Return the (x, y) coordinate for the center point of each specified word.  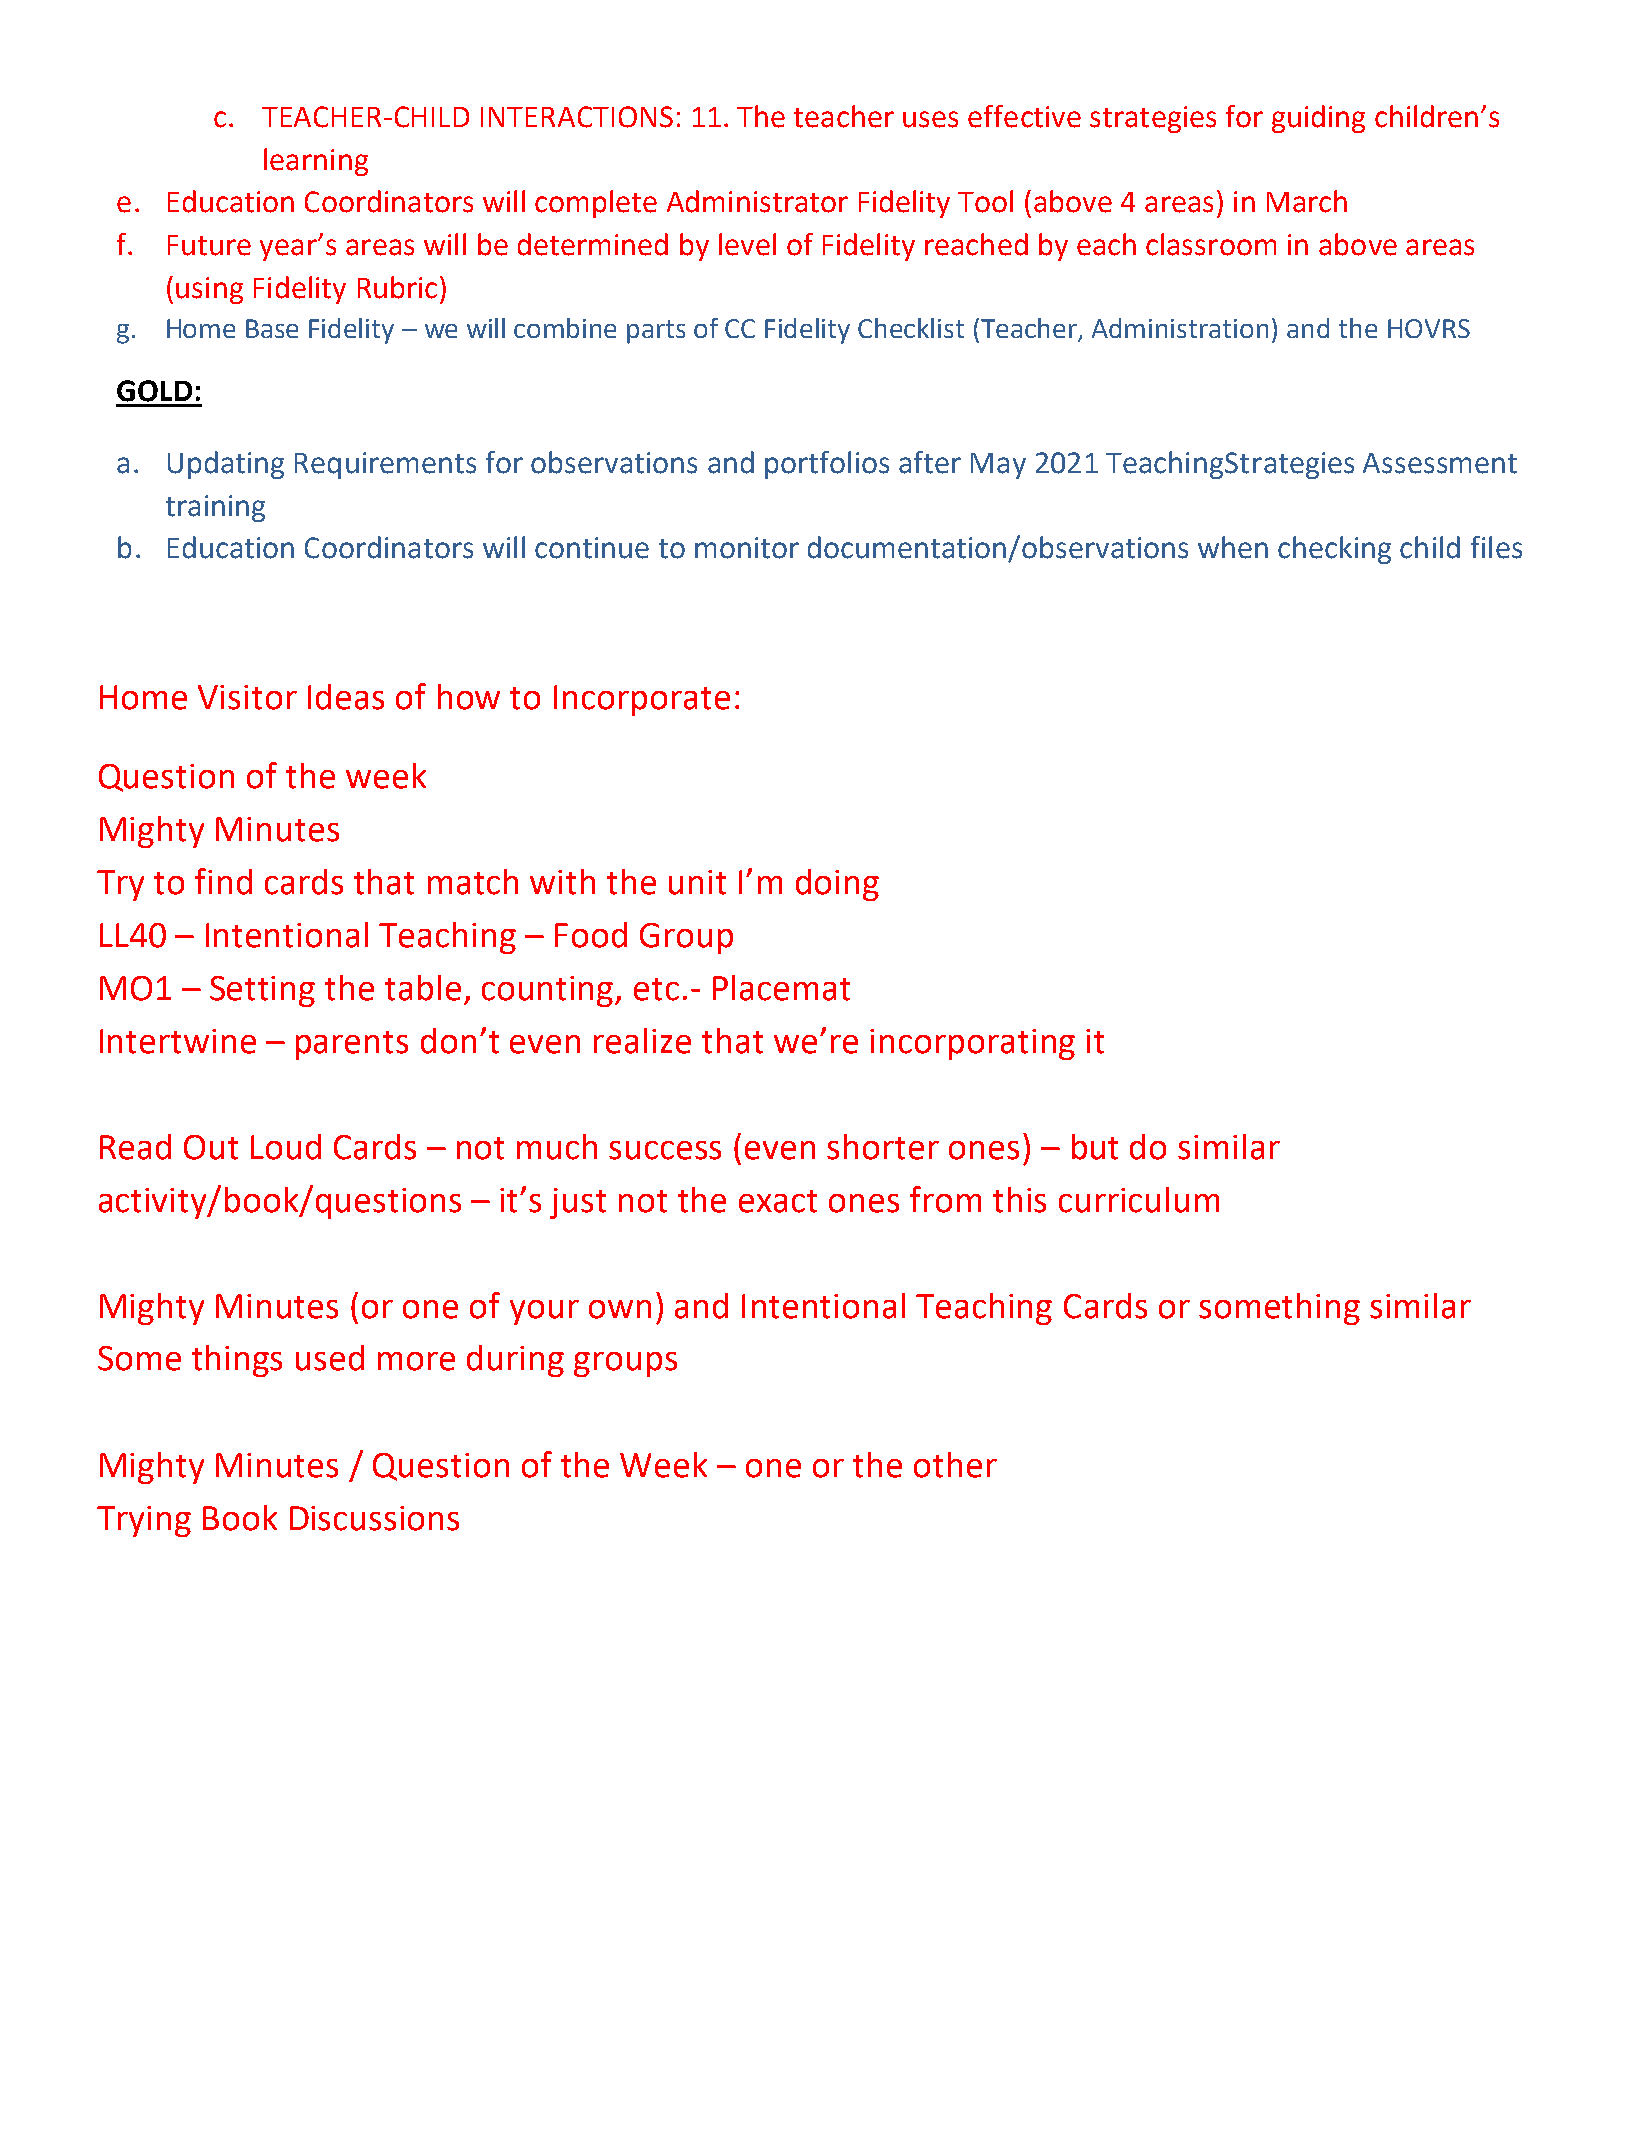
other (955, 1465)
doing (837, 885)
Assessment (1440, 463)
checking (1334, 550)
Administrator (757, 201)
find (223, 881)
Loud (286, 1147)
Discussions (374, 1518)
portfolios (827, 465)
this (1019, 1200)
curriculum (1139, 1200)
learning (316, 162)
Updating (226, 465)
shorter (883, 1147)
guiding (1318, 119)
